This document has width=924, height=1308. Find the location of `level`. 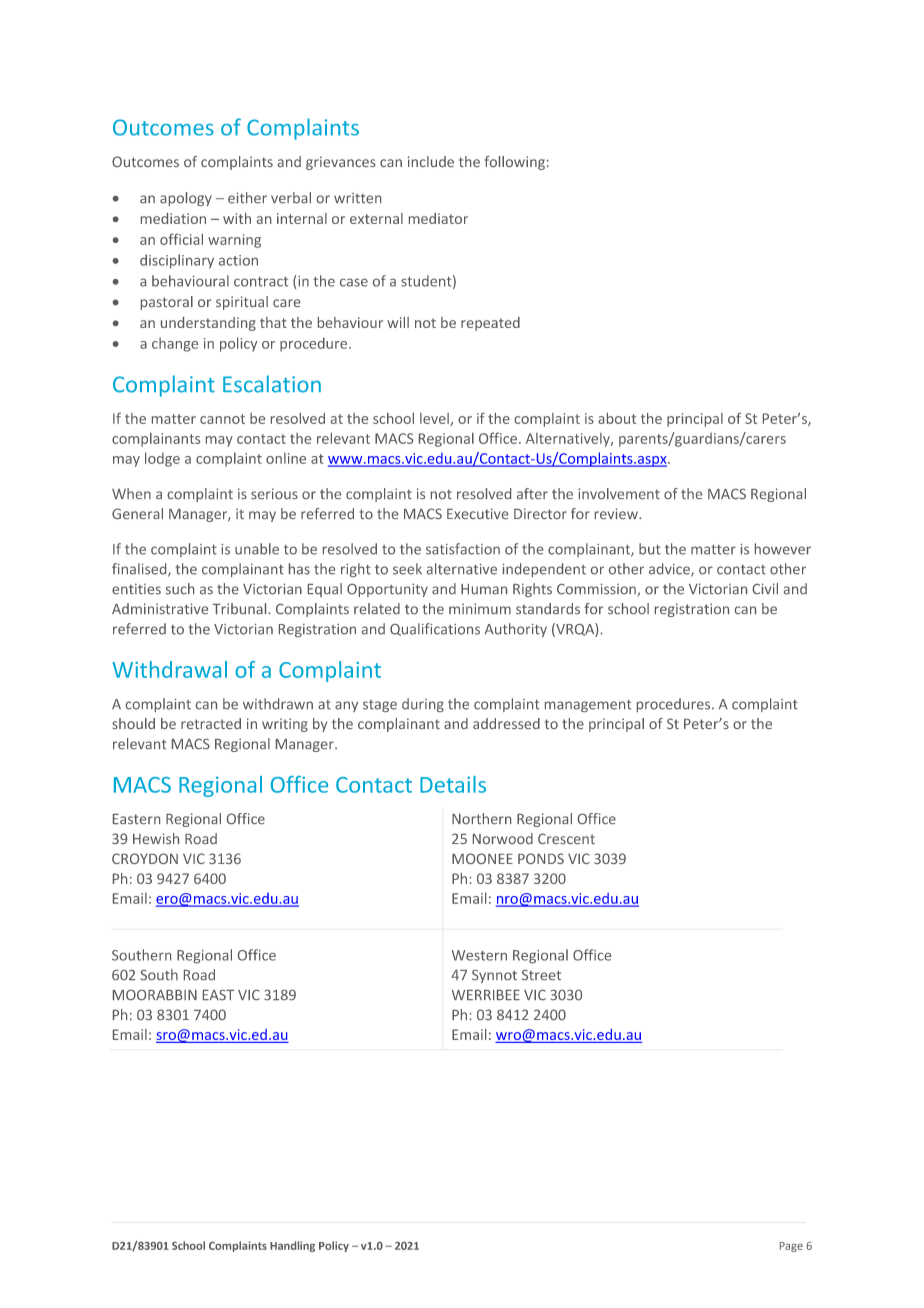

level is located at coordinates (435, 419).
